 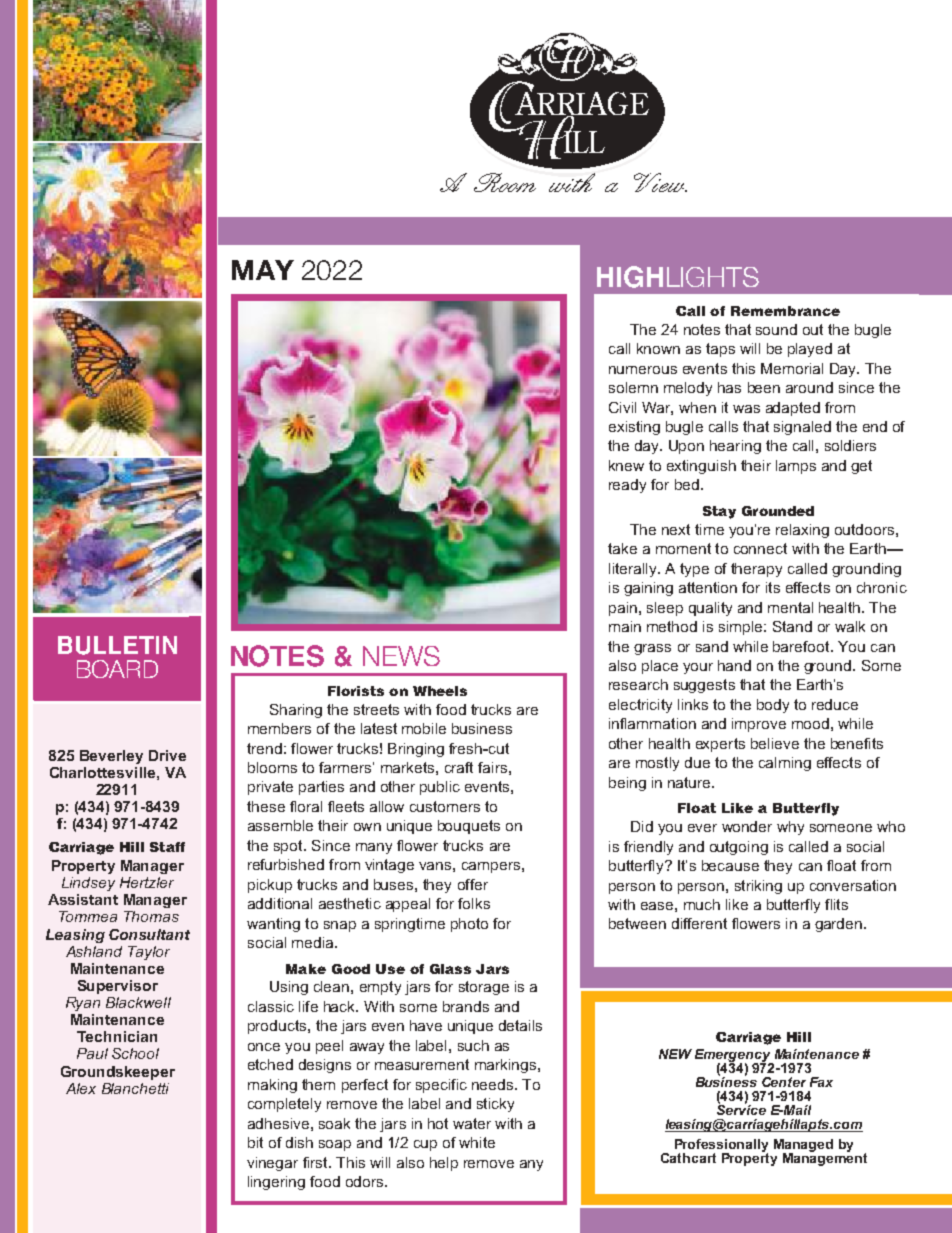 I want to click on bit, so click(x=255, y=1142).
